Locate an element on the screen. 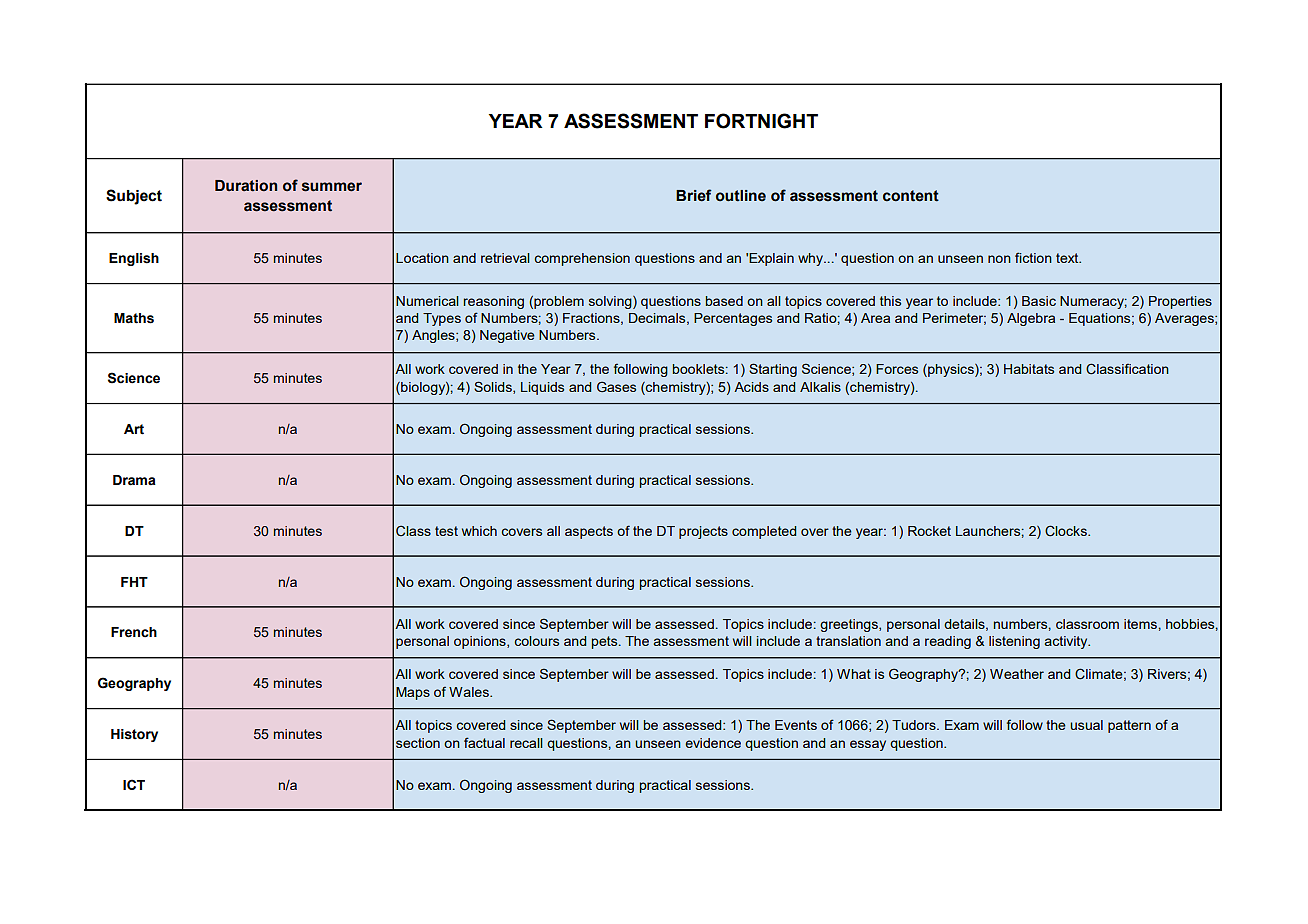 This screenshot has height=924, width=1308. content is located at coordinates (911, 196).
